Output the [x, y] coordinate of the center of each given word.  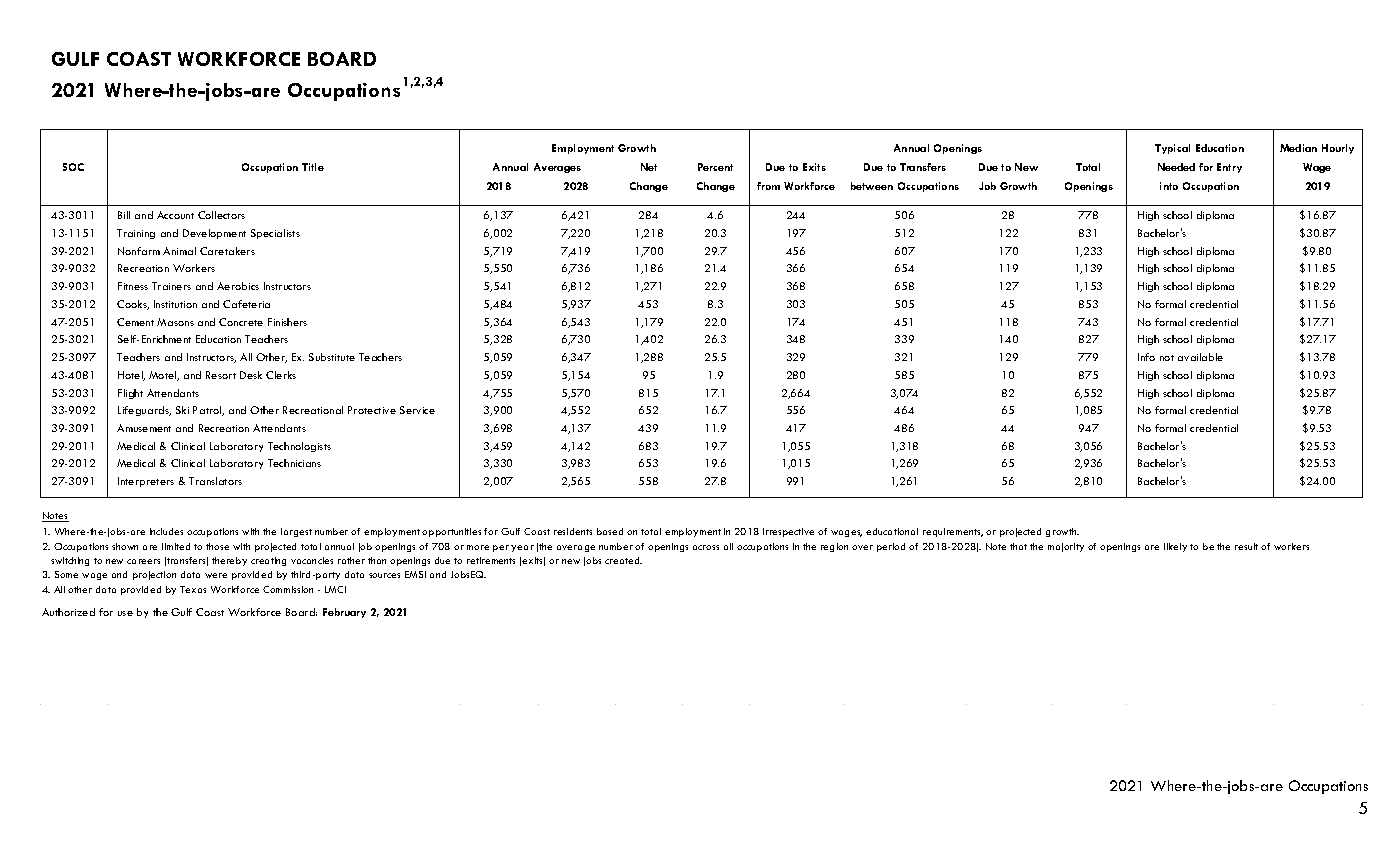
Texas [193, 589]
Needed [1176, 167]
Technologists [299, 447]
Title [313, 167]
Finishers [287, 322]
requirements [953, 532]
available [1200, 357]
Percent [715, 167]
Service [417, 410]
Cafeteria [246, 304]
